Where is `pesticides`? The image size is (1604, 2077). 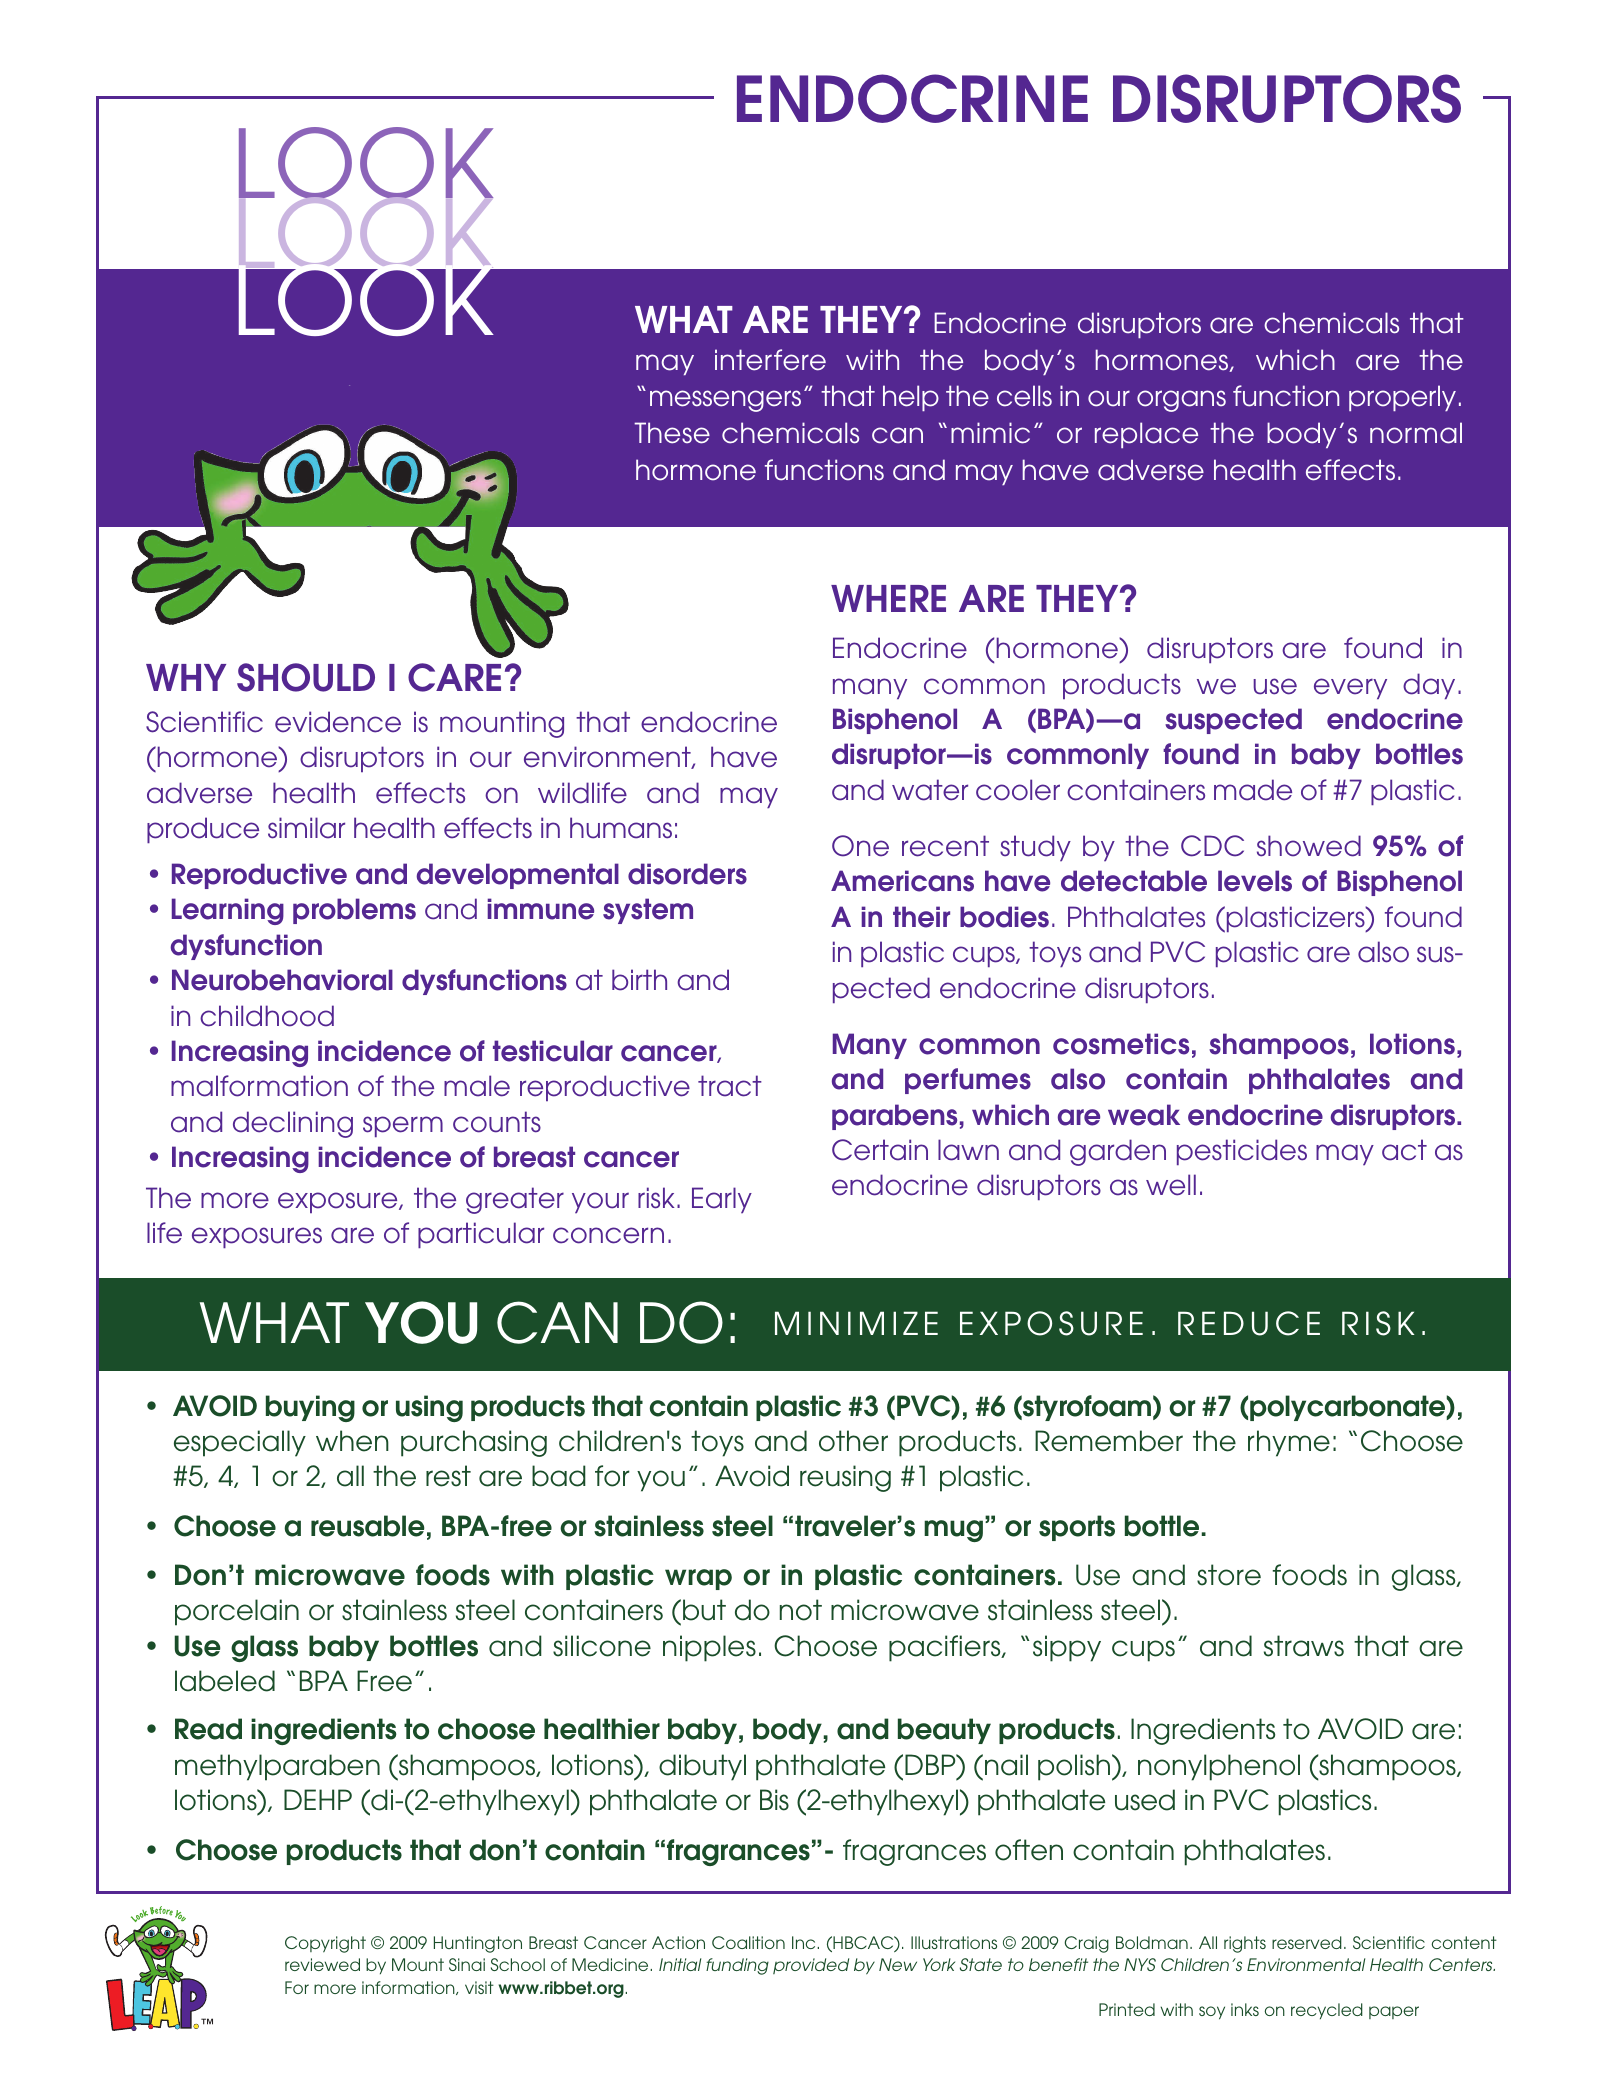 pesticides is located at coordinates (1242, 1152).
